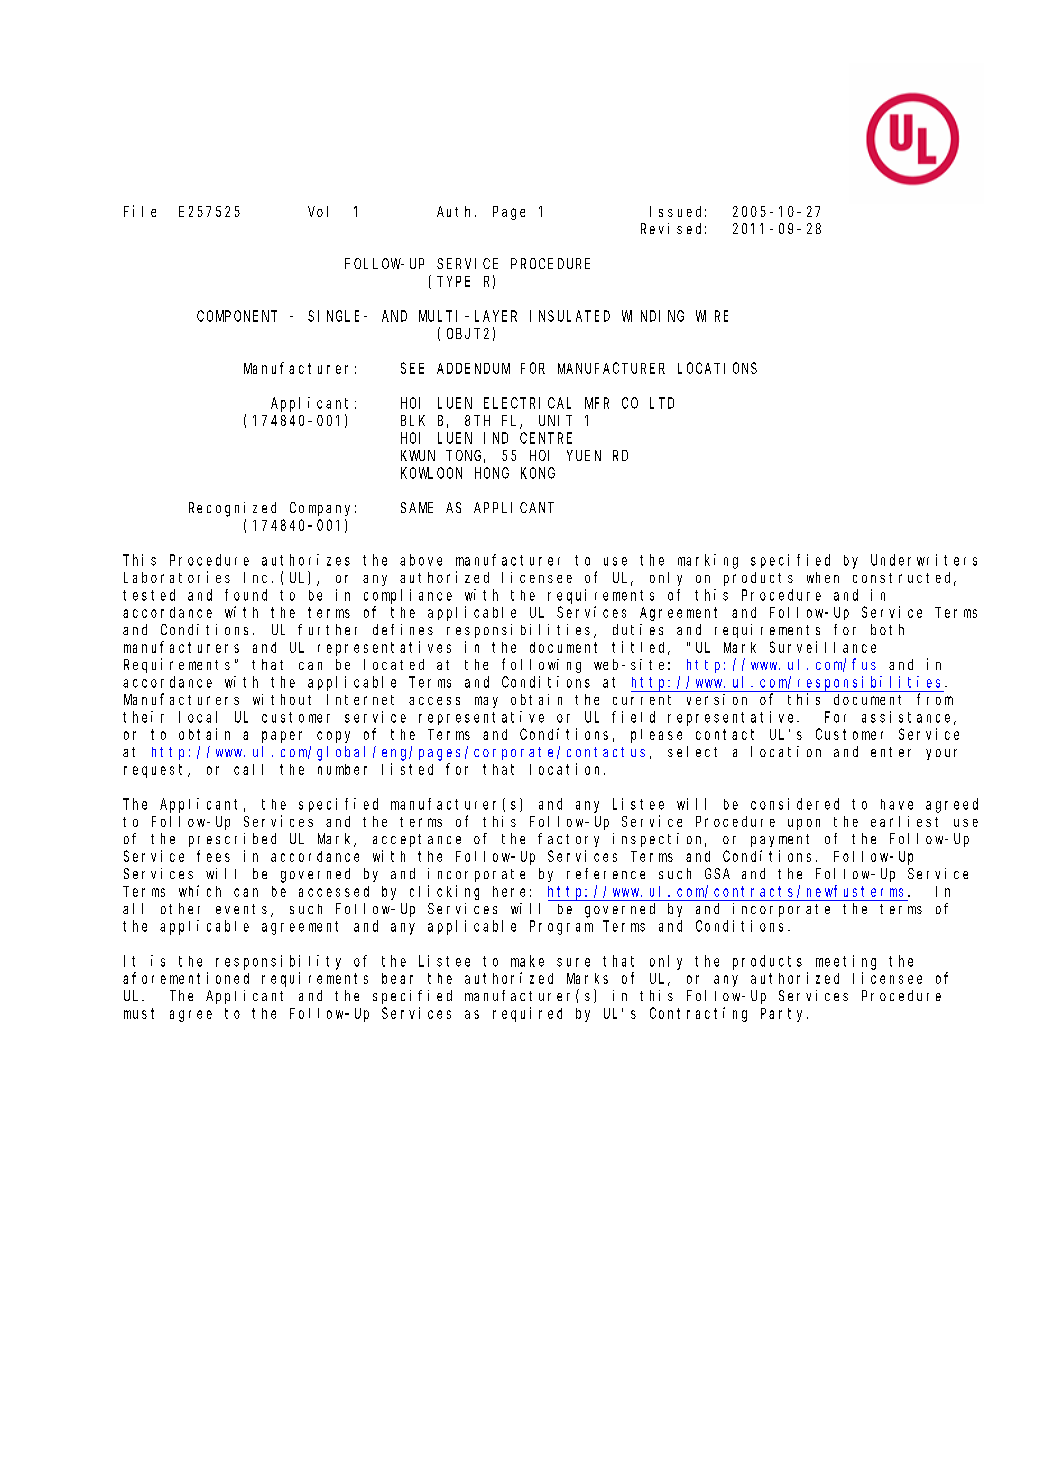 The width and height of the screenshot is (1046, 1480). I want to click on duties, so click(638, 629).
